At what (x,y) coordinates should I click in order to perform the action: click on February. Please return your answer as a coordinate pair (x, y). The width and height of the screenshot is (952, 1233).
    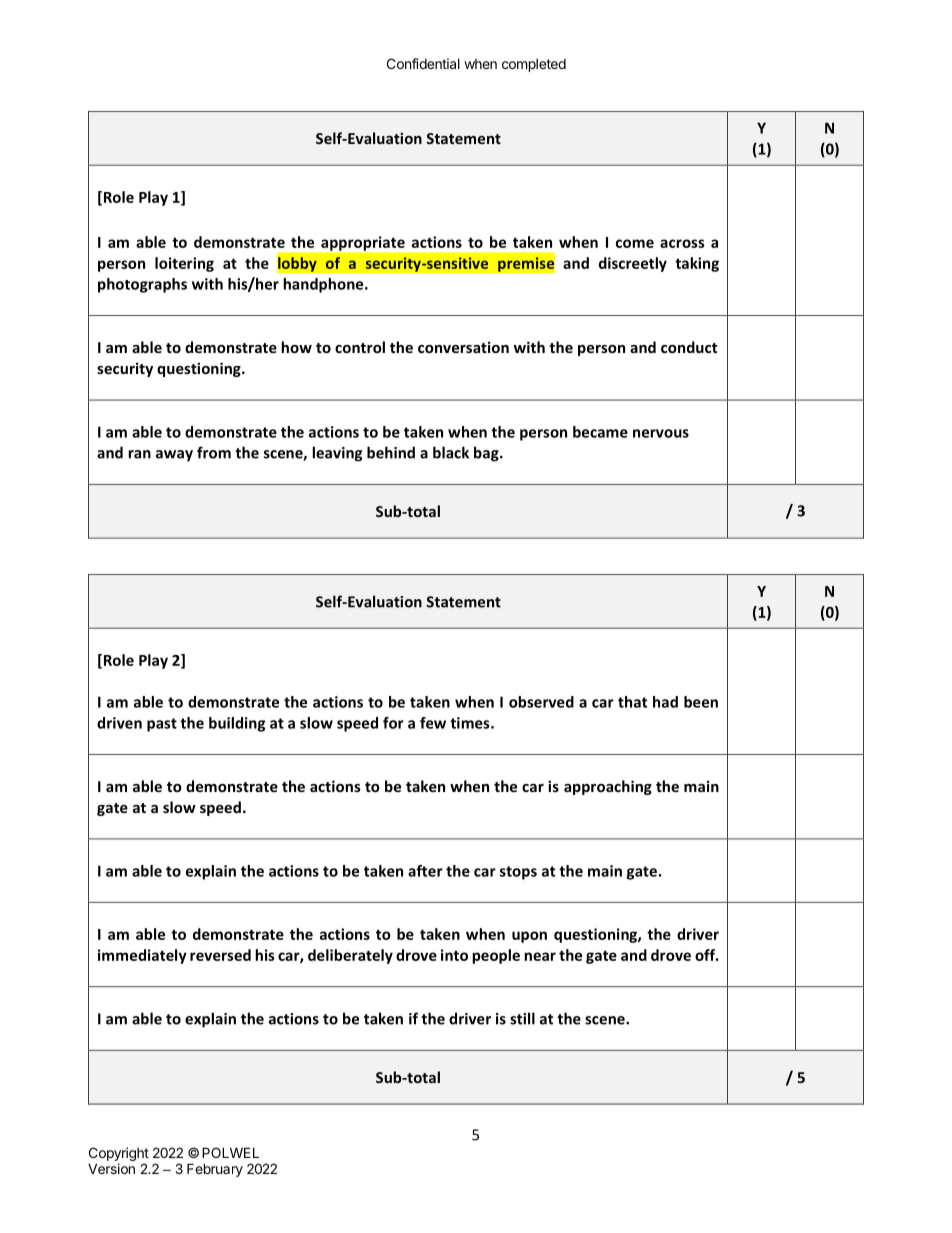
    Looking at the image, I should click on (215, 1170).
